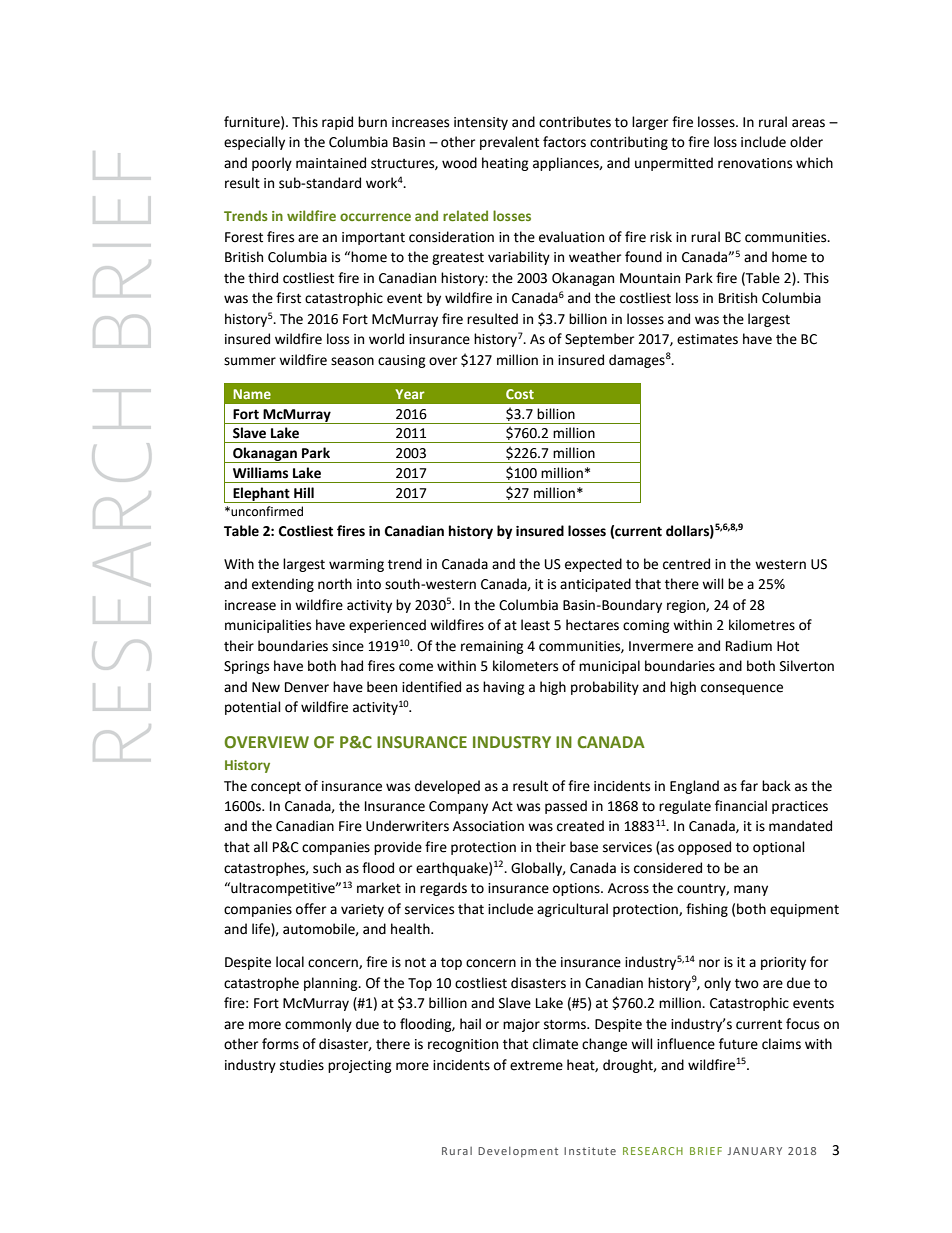 This page has height=1233, width=952. Describe the element at coordinates (755, 163) in the page. I see `renovations` at that location.
